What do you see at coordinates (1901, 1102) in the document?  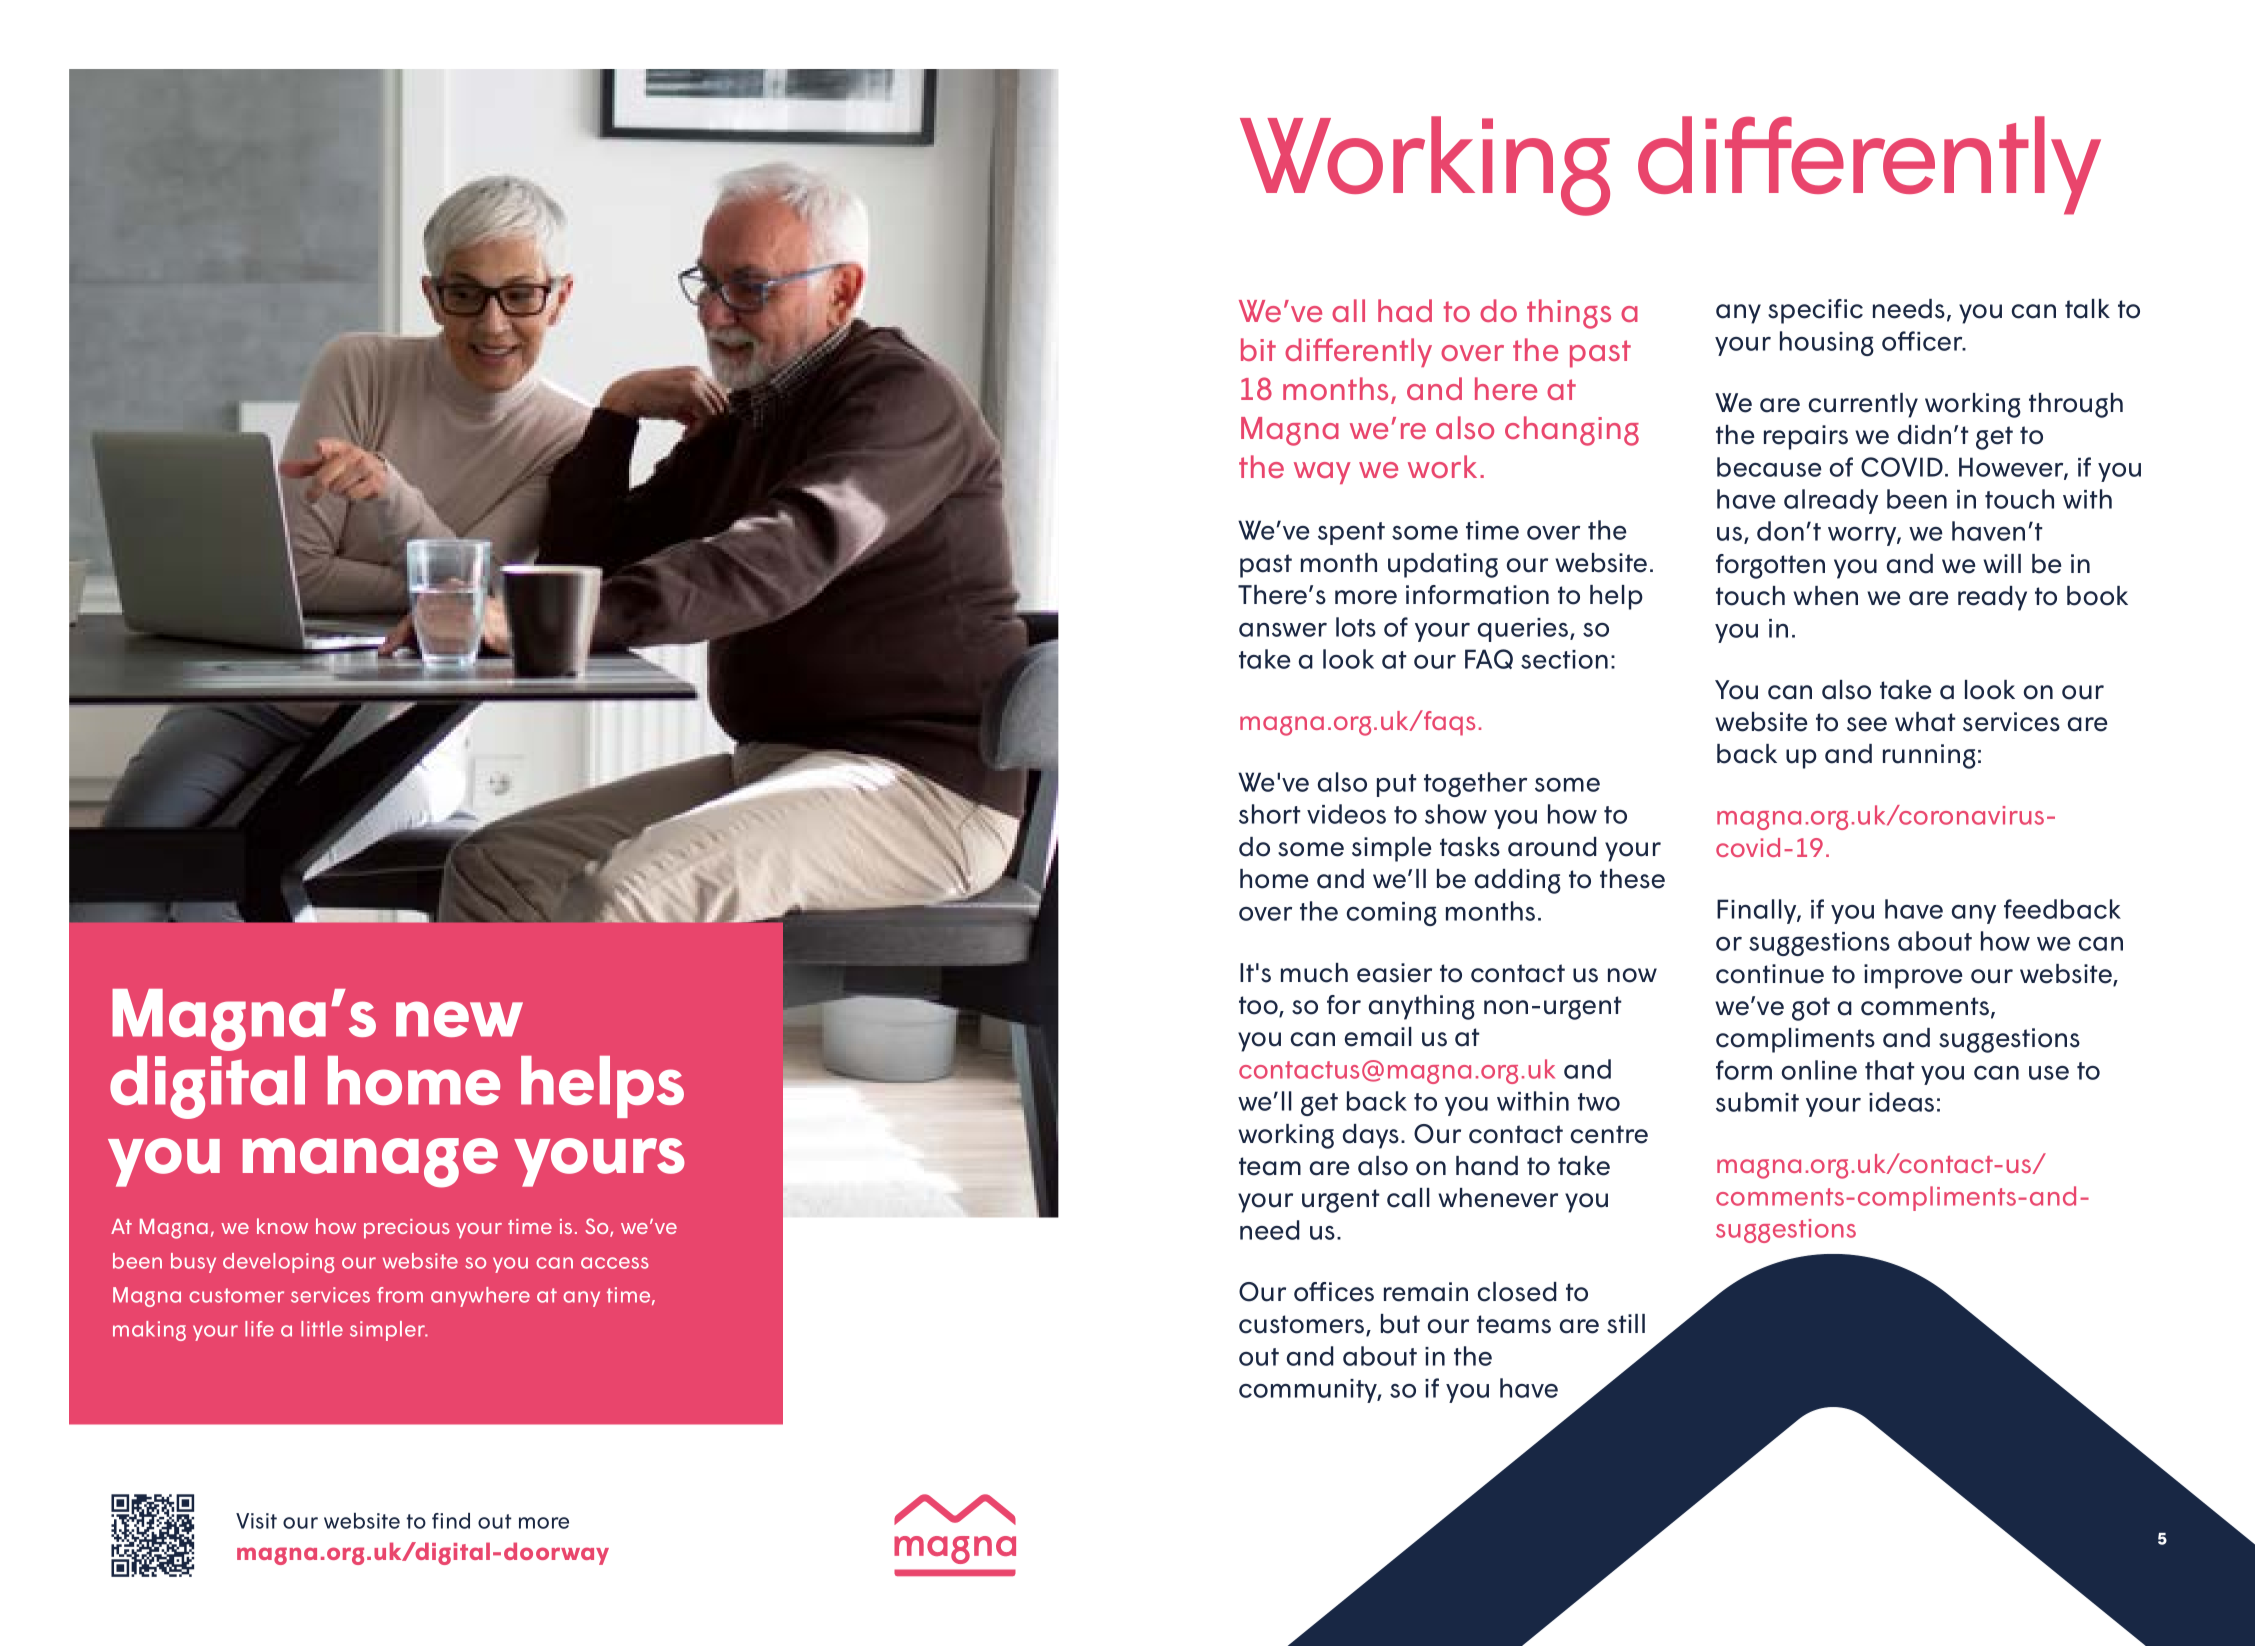 I see `ideas` at bounding box center [1901, 1102].
